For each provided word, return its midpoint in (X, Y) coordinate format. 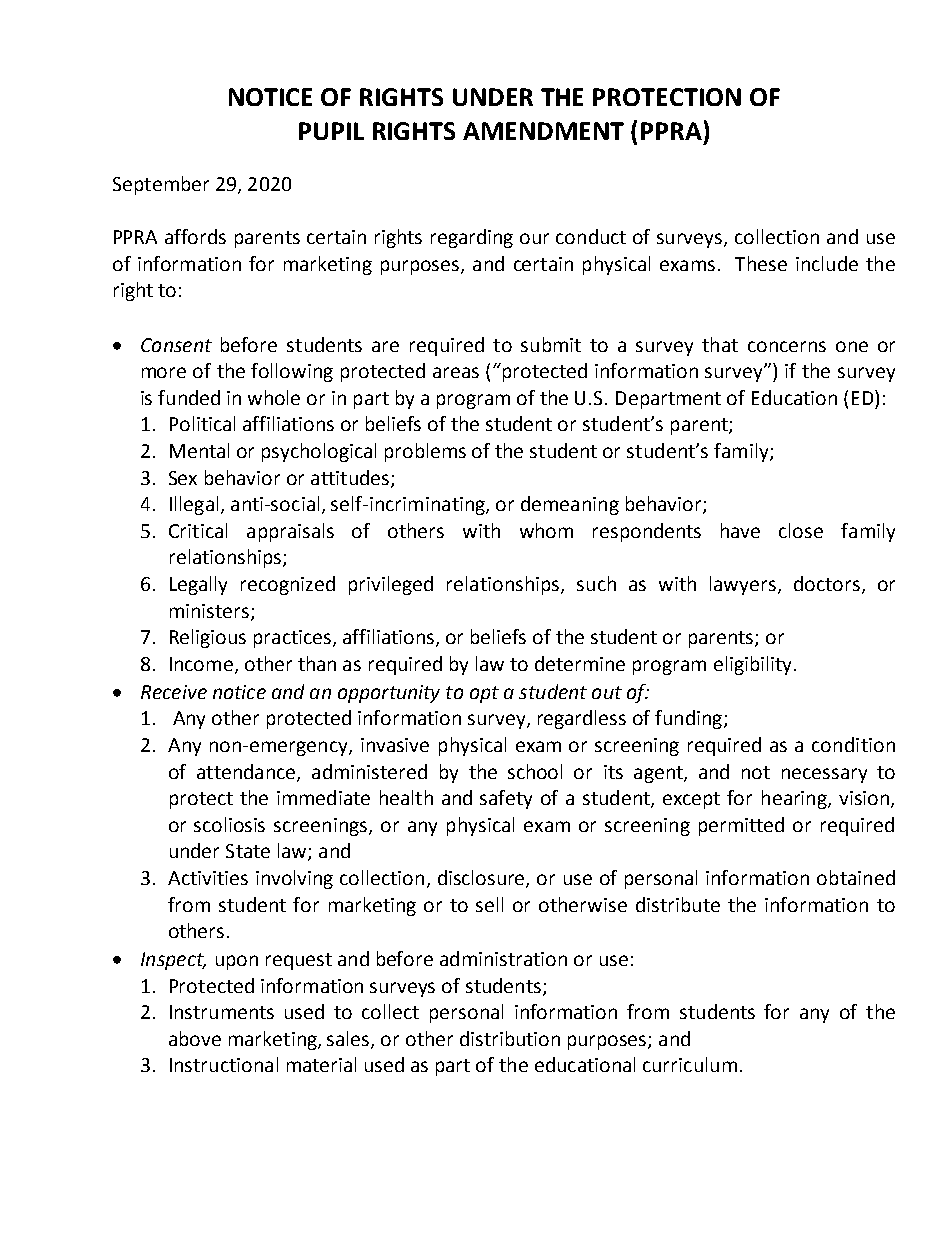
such (596, 583)
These (761, 263)
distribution (510, 1038)
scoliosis (229, 824)
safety (506, 799)
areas (456, 372)
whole (274, 397)
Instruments (222, 1012)
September (161, 185)
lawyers (743, 585)
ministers (209, 611)
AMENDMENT (543, 131)
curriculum (690, 1064)
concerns (787, 346)
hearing (795, 799)
